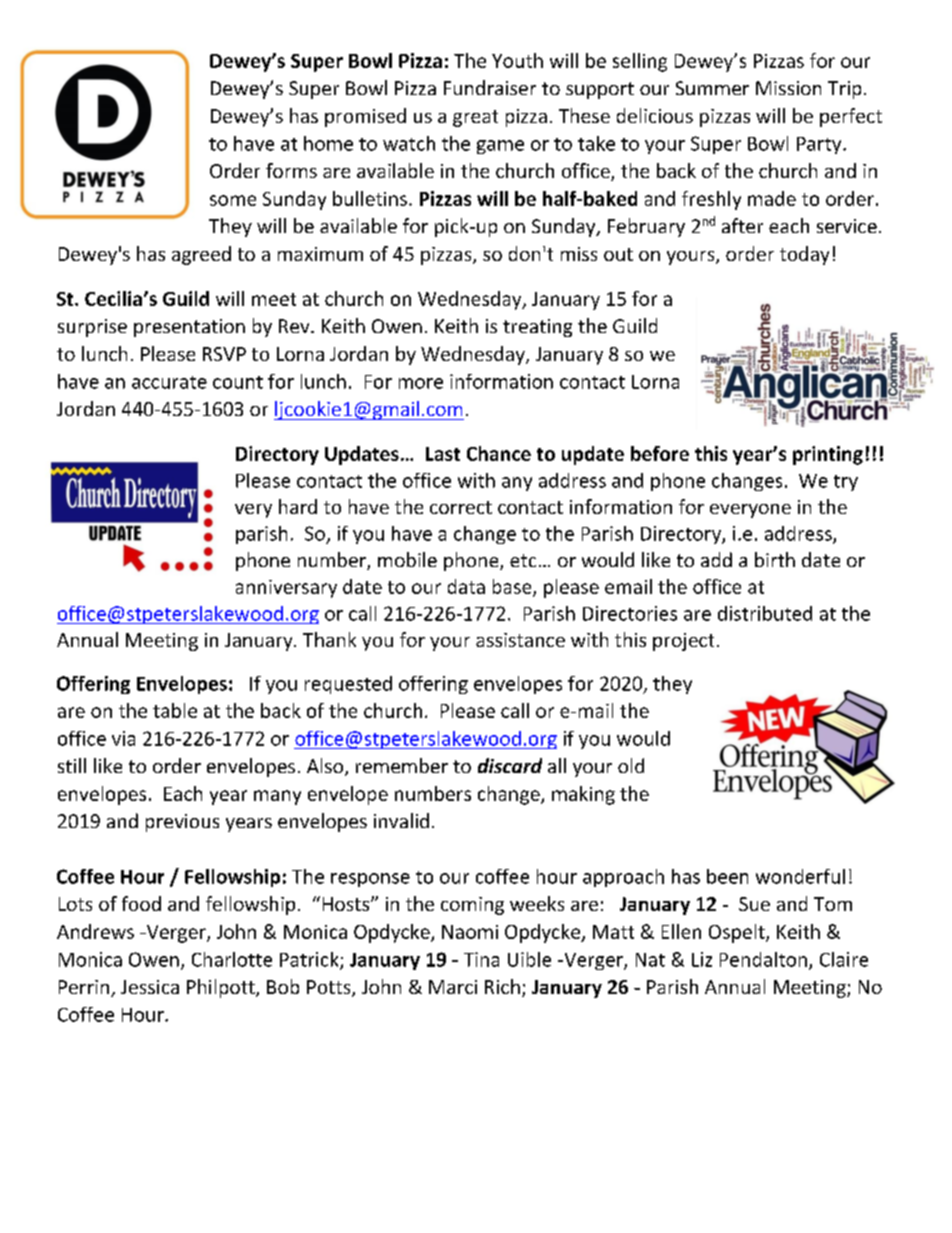 The height and width of the screenshot is (1233, 952). What do you see at coordinates (520, 640) in the screenshot?
I see `assistance` at bounding box center [520, 640].
